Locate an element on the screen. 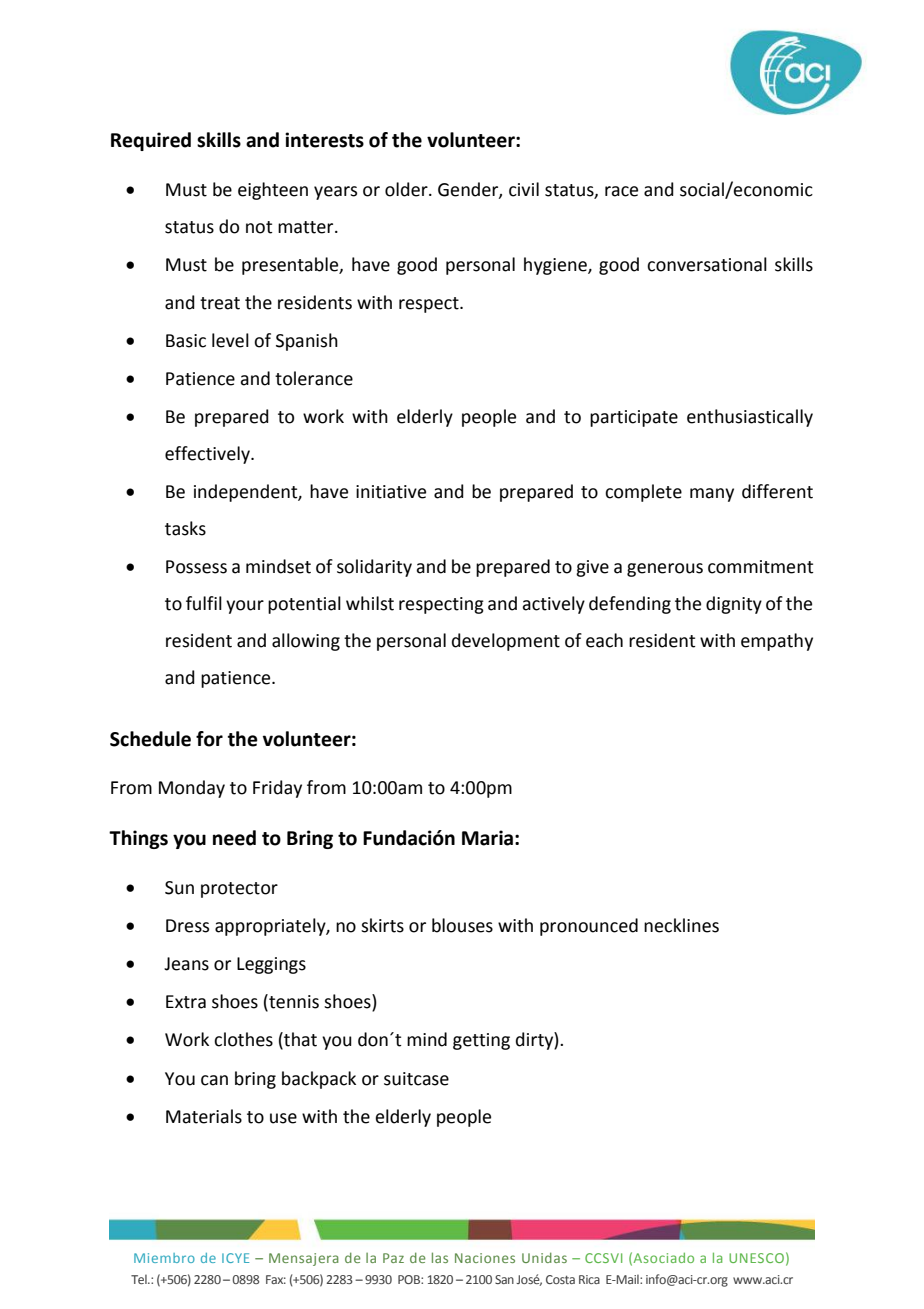  race is located at coordinates (621, 191).
